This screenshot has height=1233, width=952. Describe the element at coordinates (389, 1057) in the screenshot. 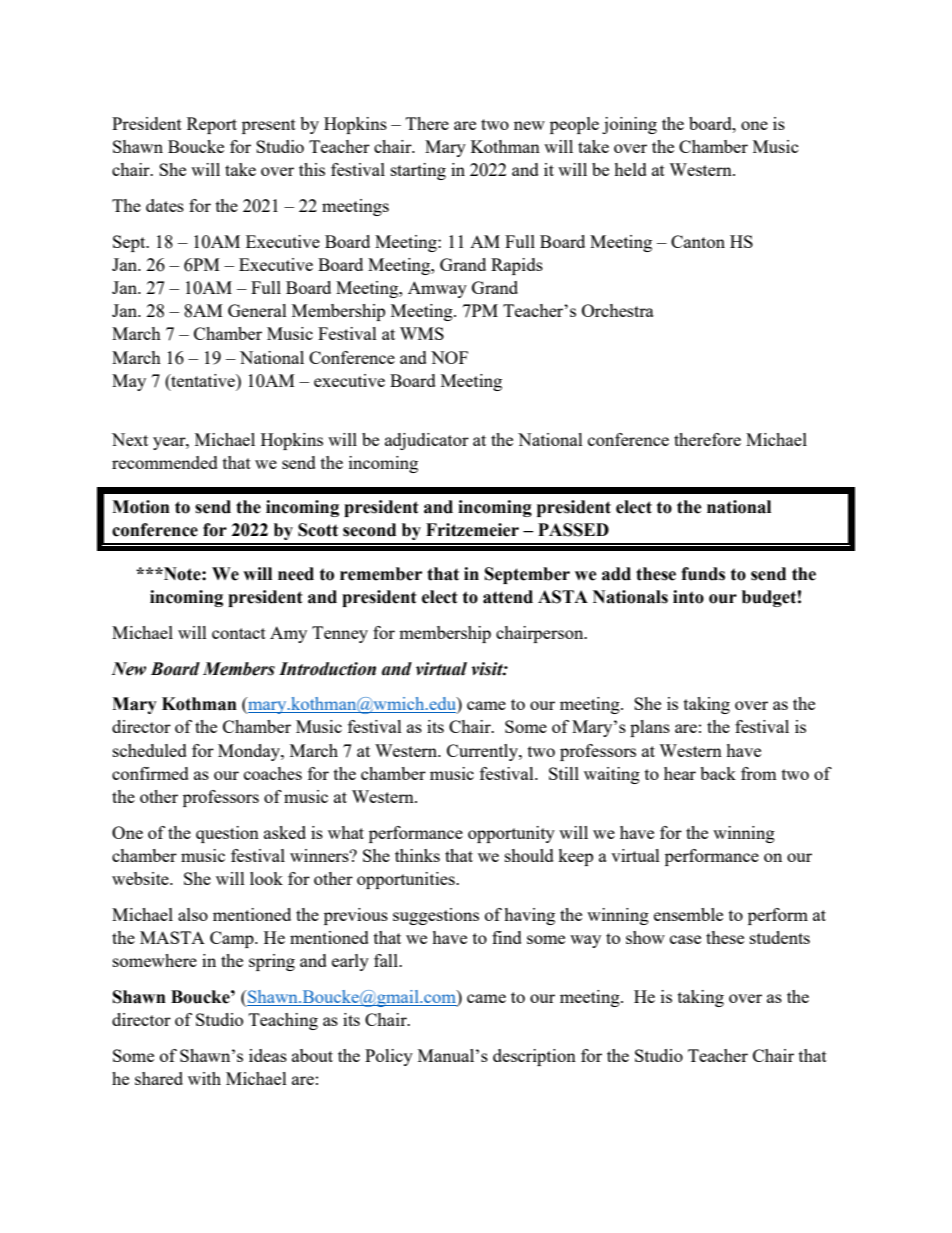

I see `Policy` at that location.
